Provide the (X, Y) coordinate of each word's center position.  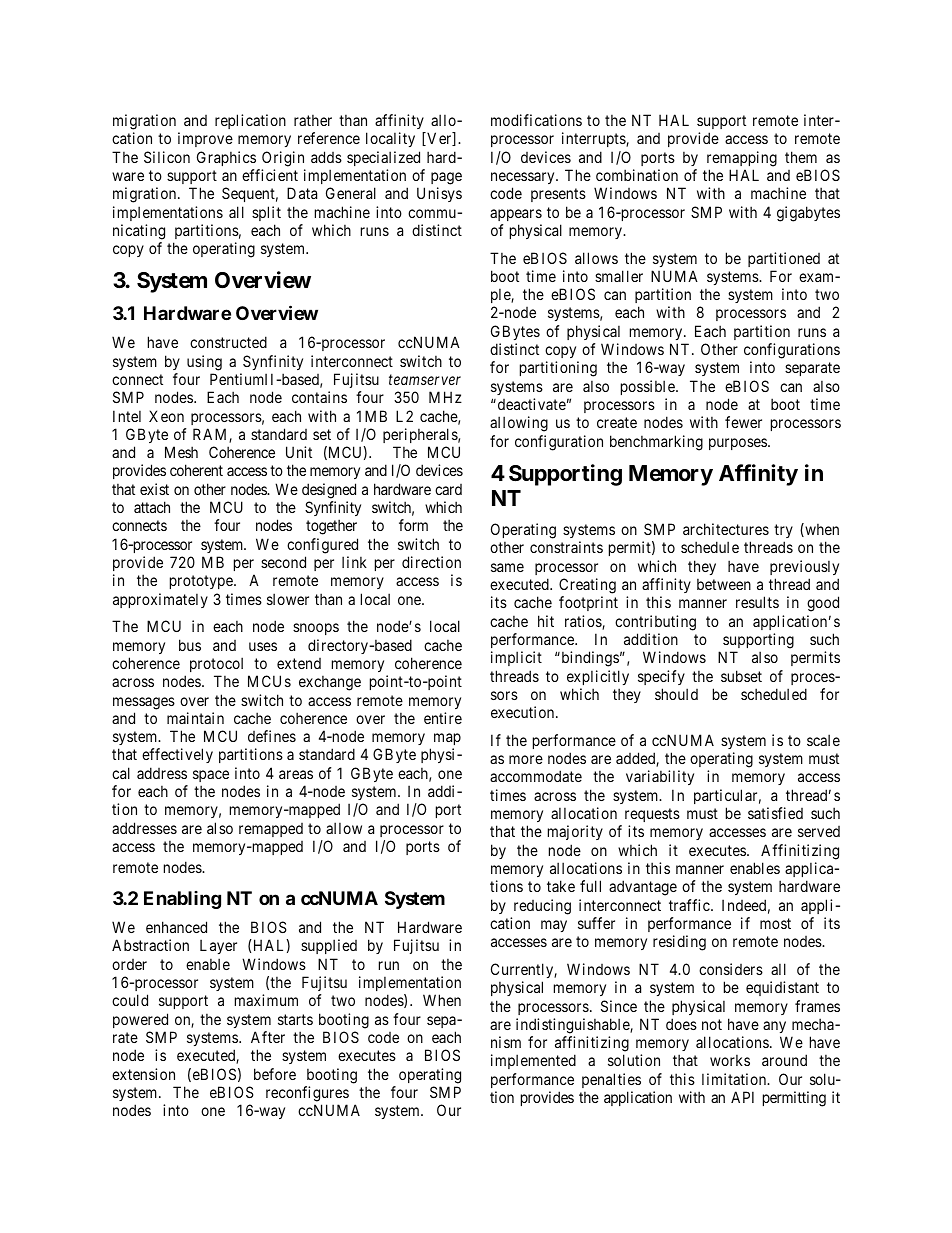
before (275, 1074)
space (211, 776)
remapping (742, 159)
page (446, 178)
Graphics (226, 158)
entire (443, 718)
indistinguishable (573, 1026)
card (448, 489)
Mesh (181, 452)
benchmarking (656, 443)
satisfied (775, 813)
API (742, 1097)
